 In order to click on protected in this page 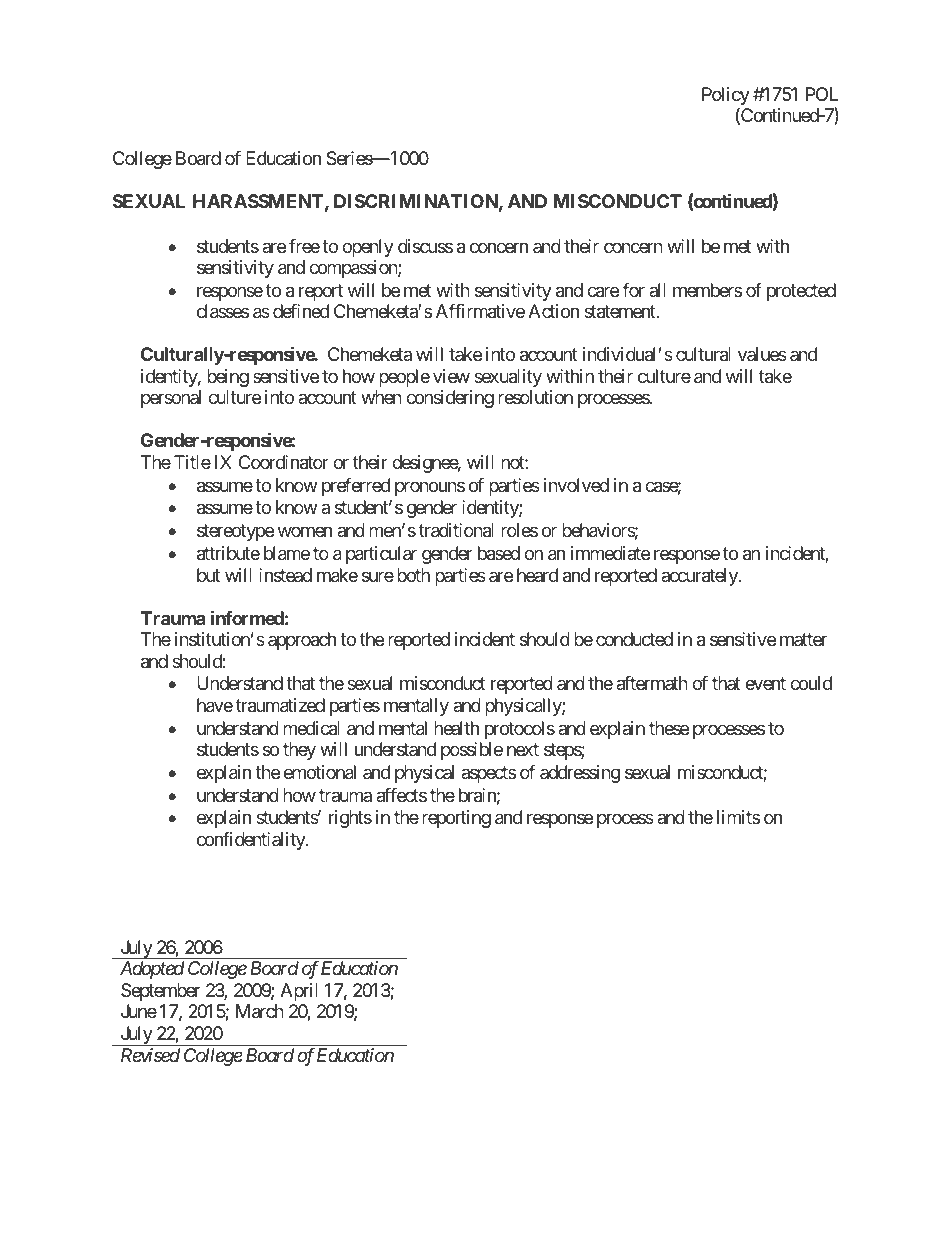, I will do `click(801, 292)`.
